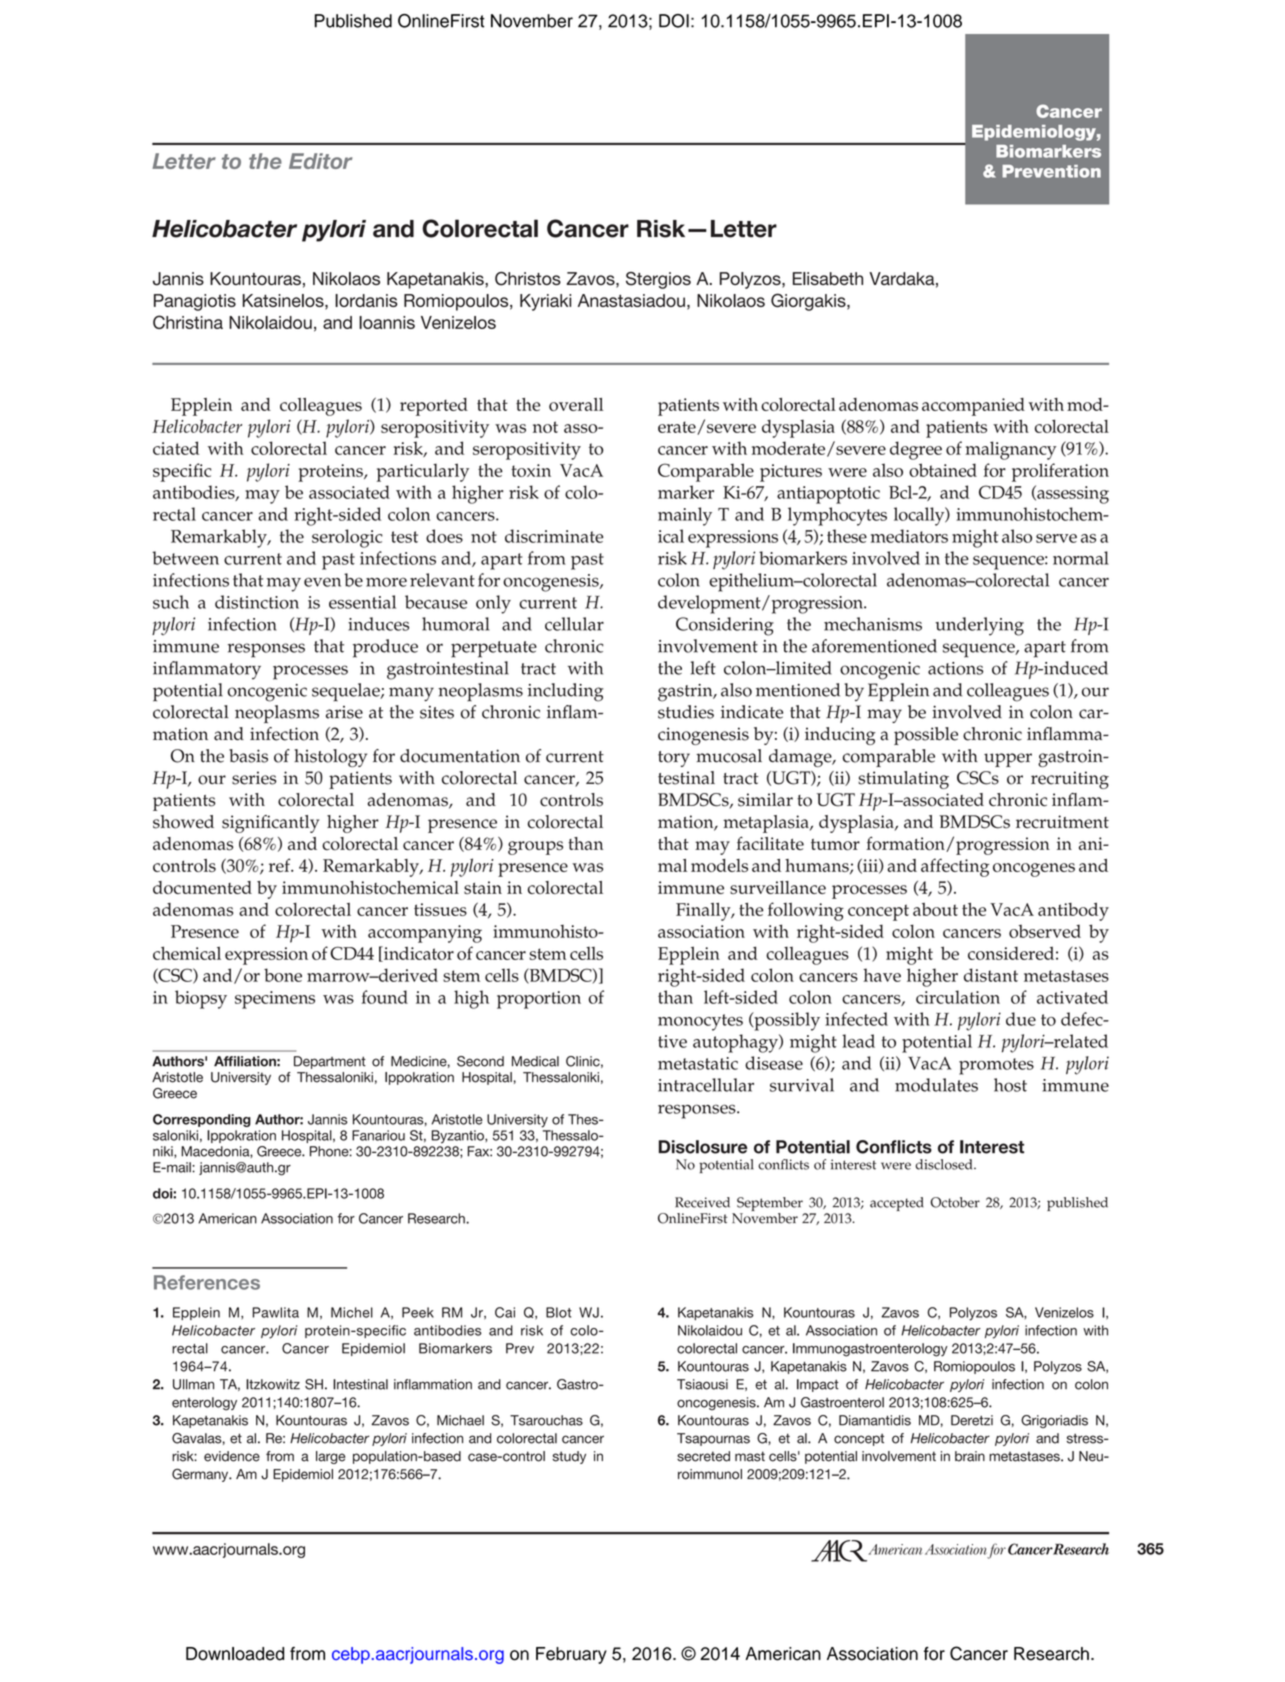 This screenshot has width=1285, height=1682. I want to click on Disclosure, so click(703, 1147).
